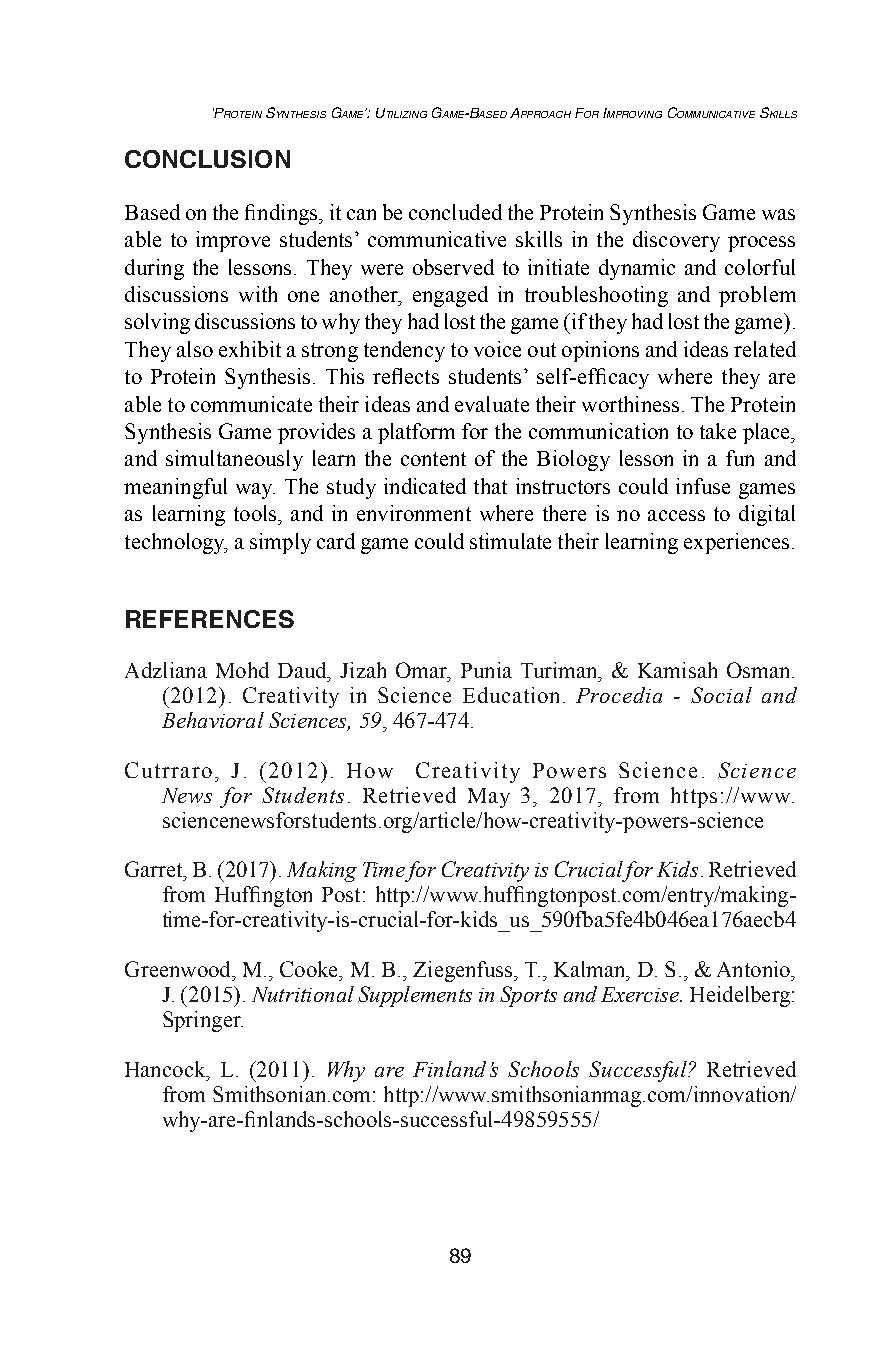 Image resolution: width=896 pixels, height=1345 pixels. What do you see at coordinates (676, 241) in the screenshot?
I see `discovery` at bounding box center [676, 241].
